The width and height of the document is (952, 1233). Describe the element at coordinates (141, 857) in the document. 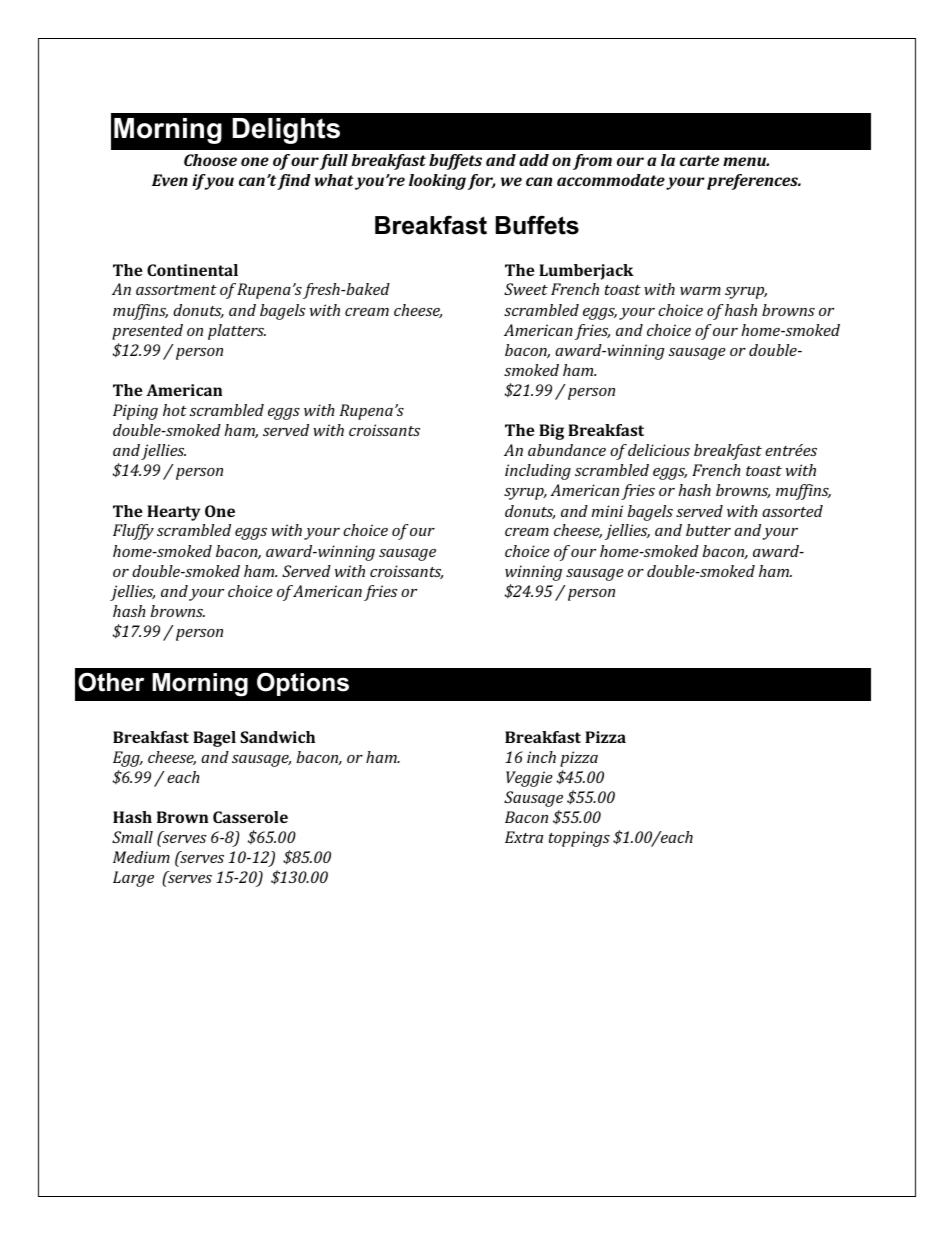

I see `Medium` at that location.
